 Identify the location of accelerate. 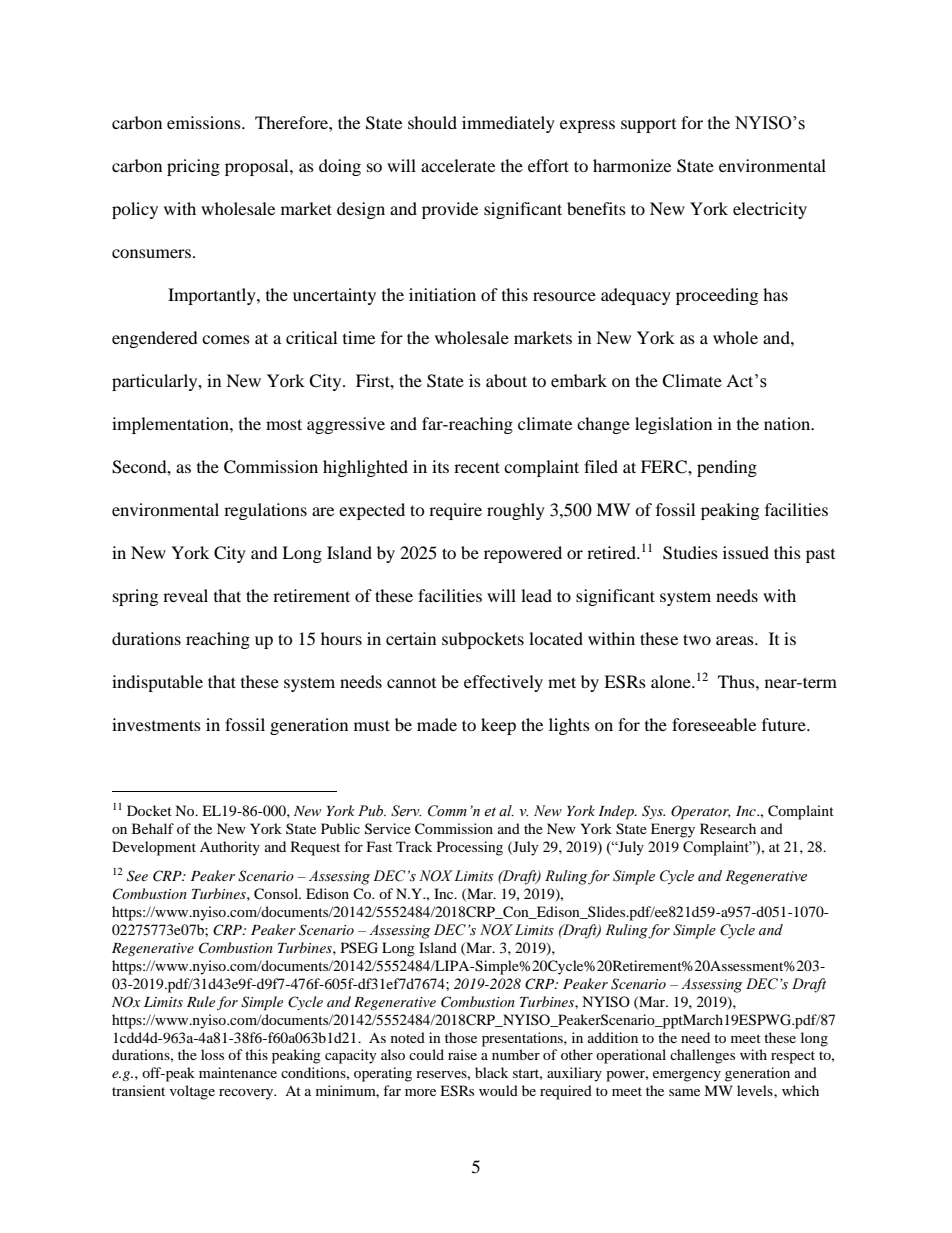
(458, 165).
